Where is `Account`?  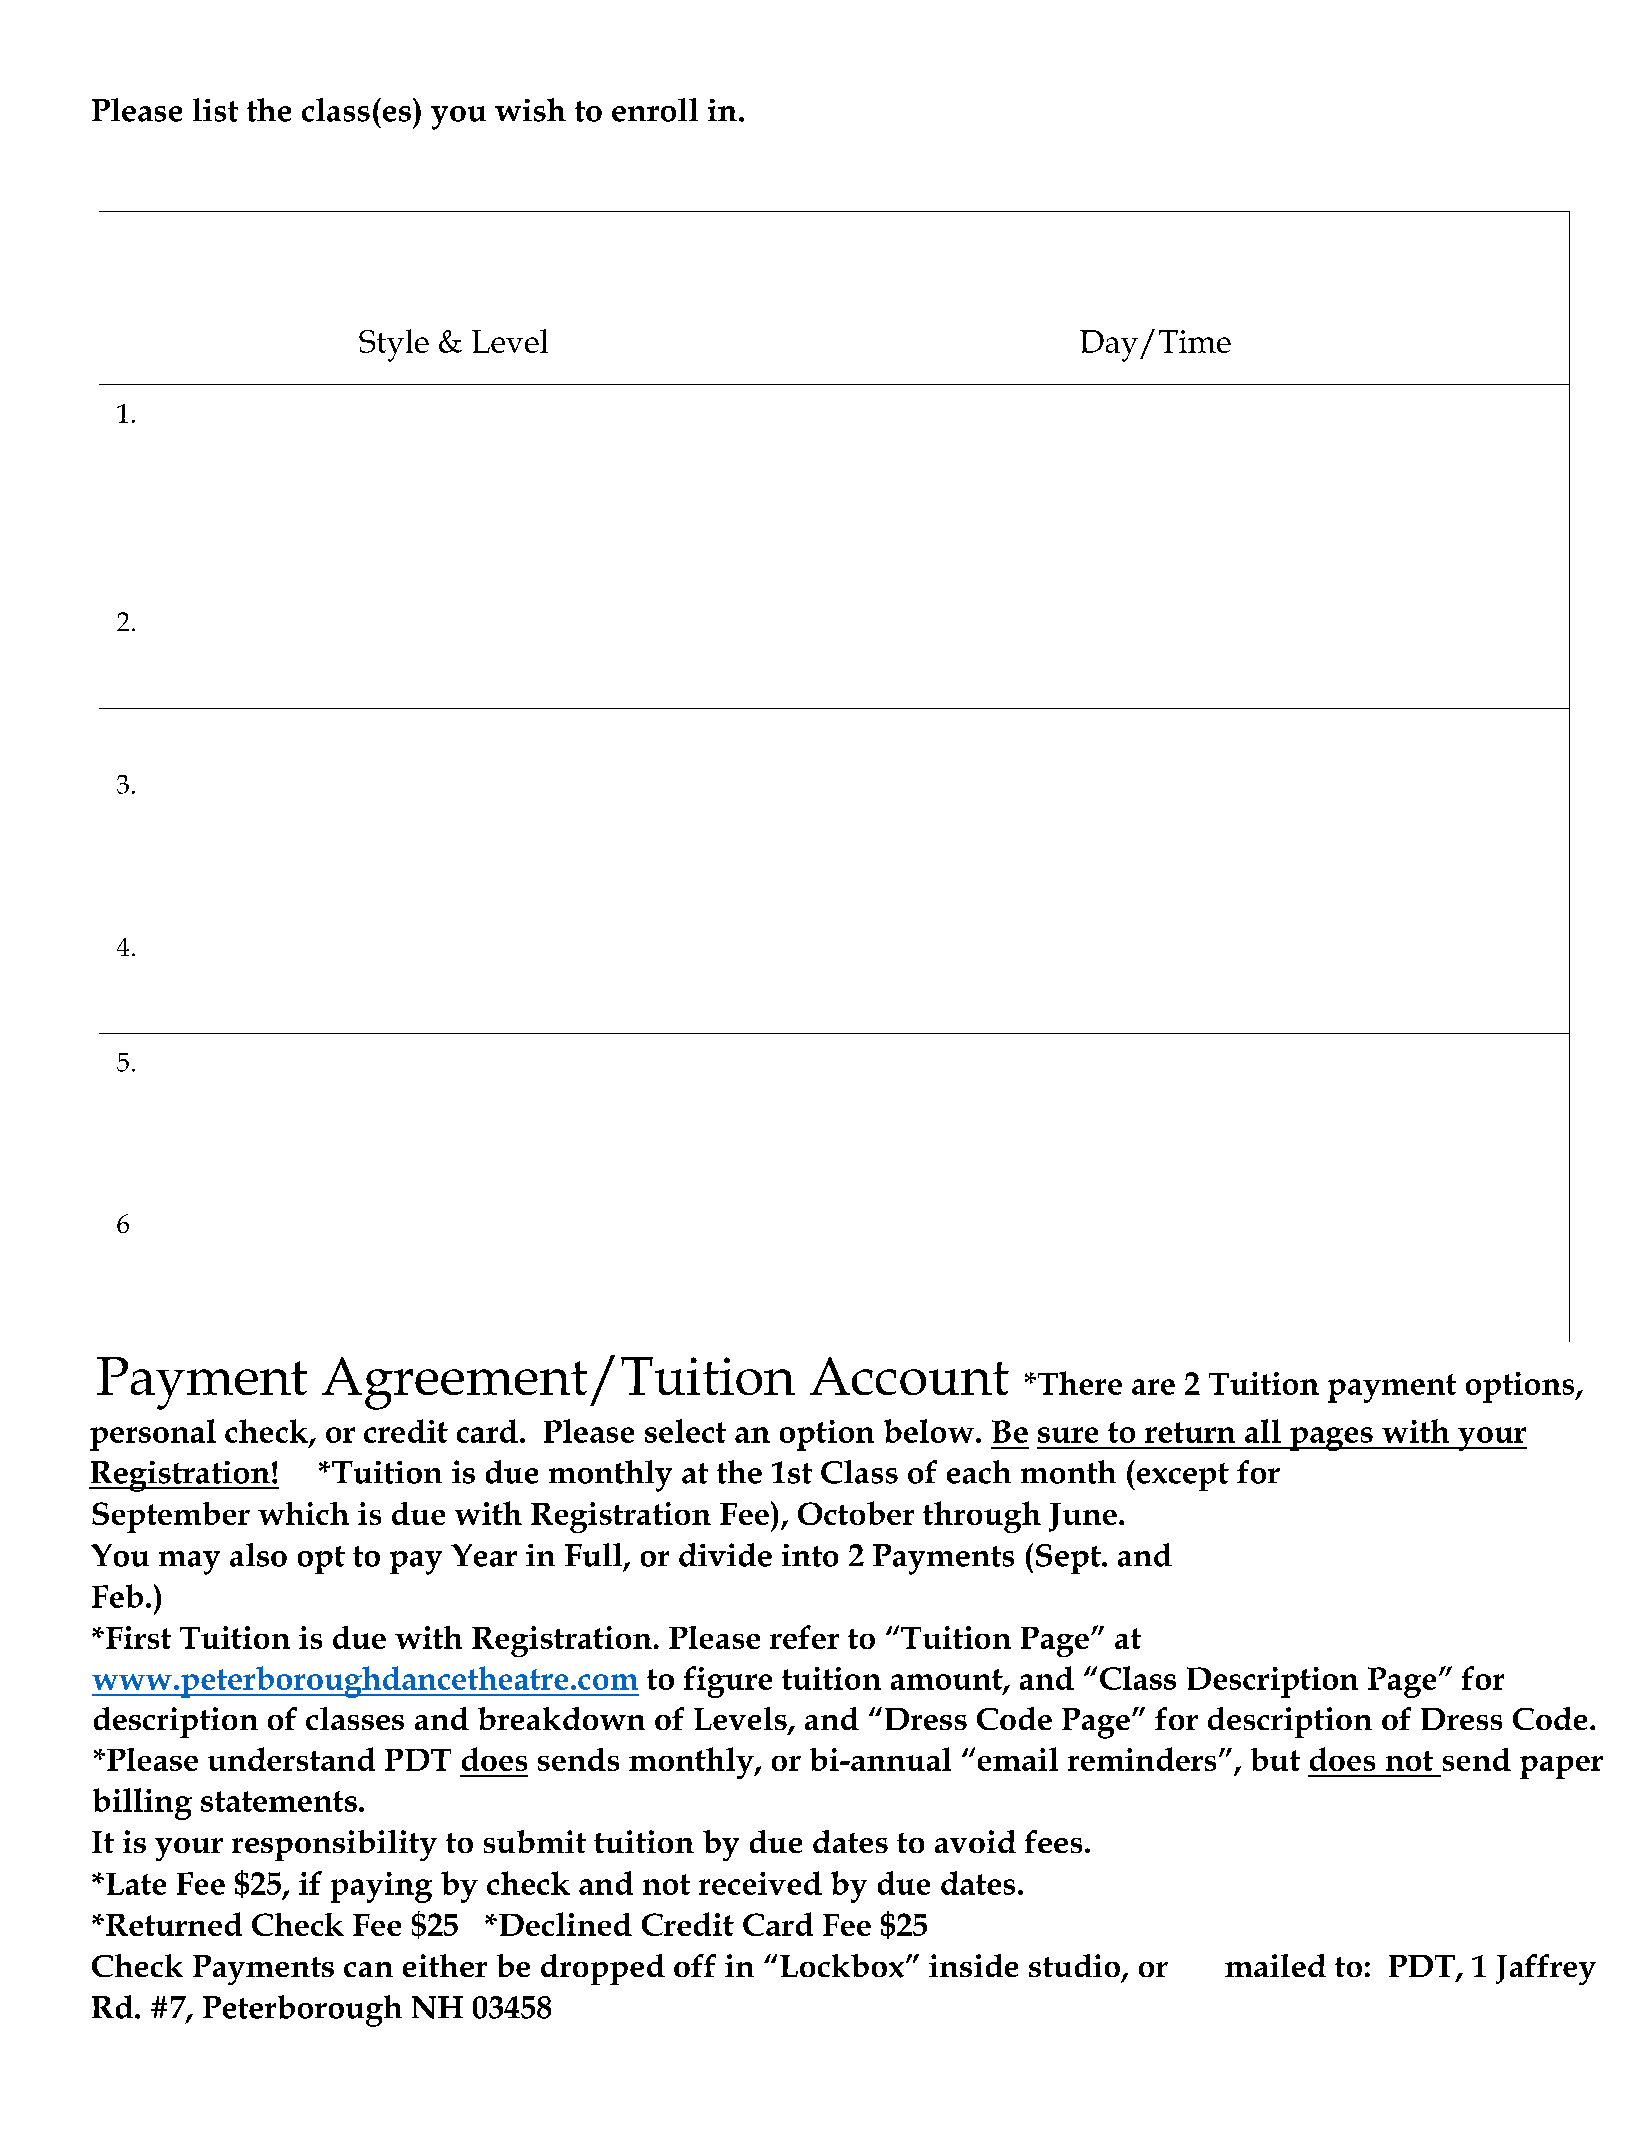
Account is located at coordinates (909, 1376).
